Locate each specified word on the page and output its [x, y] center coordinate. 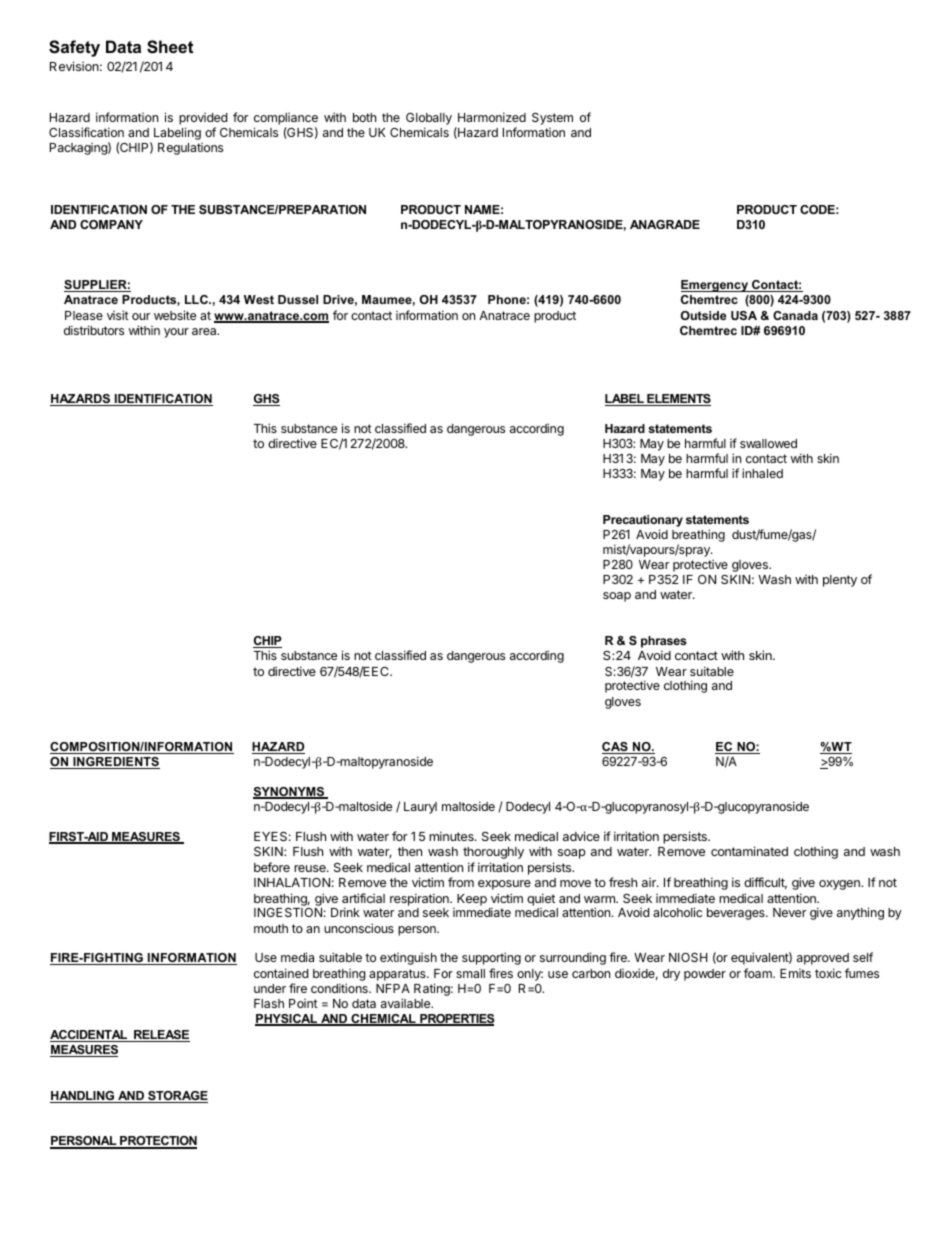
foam [759, 973]
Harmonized [492, 117]
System [552, 119]
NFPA [393, 988]
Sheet [170, 47]
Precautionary [643, 521]
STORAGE [177, 1097]
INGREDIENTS [115, 763]
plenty [840, 581]
